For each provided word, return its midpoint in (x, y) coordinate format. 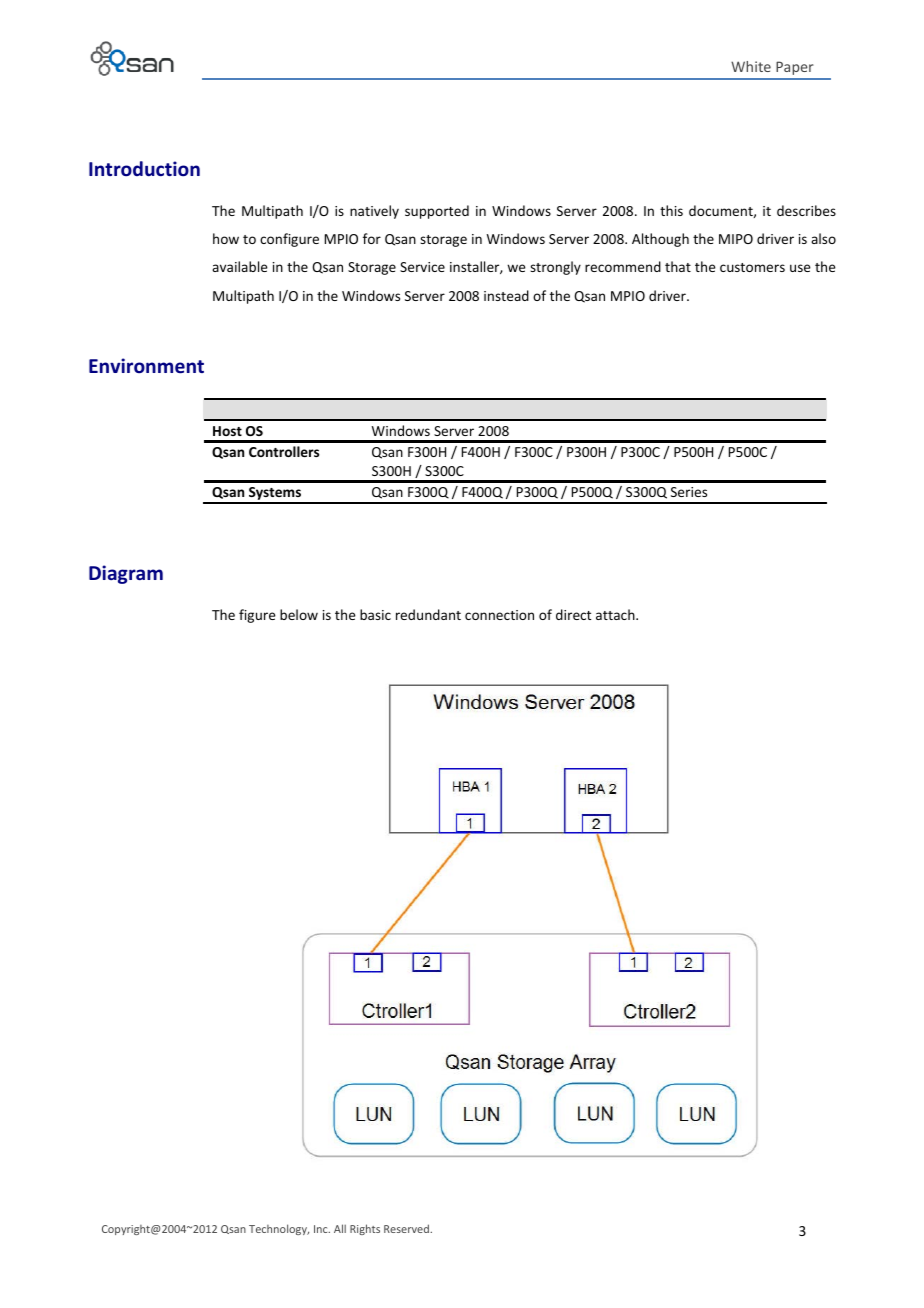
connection (499, 615)
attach (616, 614)
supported (437, 212)
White (751, 66)
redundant (428, 614)
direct (573, 614)
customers (752, 267)
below (299, 614)
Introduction (144, 168)
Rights (365, 1229)
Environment (146, 366)
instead (506, 295)
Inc (322, 1229)
